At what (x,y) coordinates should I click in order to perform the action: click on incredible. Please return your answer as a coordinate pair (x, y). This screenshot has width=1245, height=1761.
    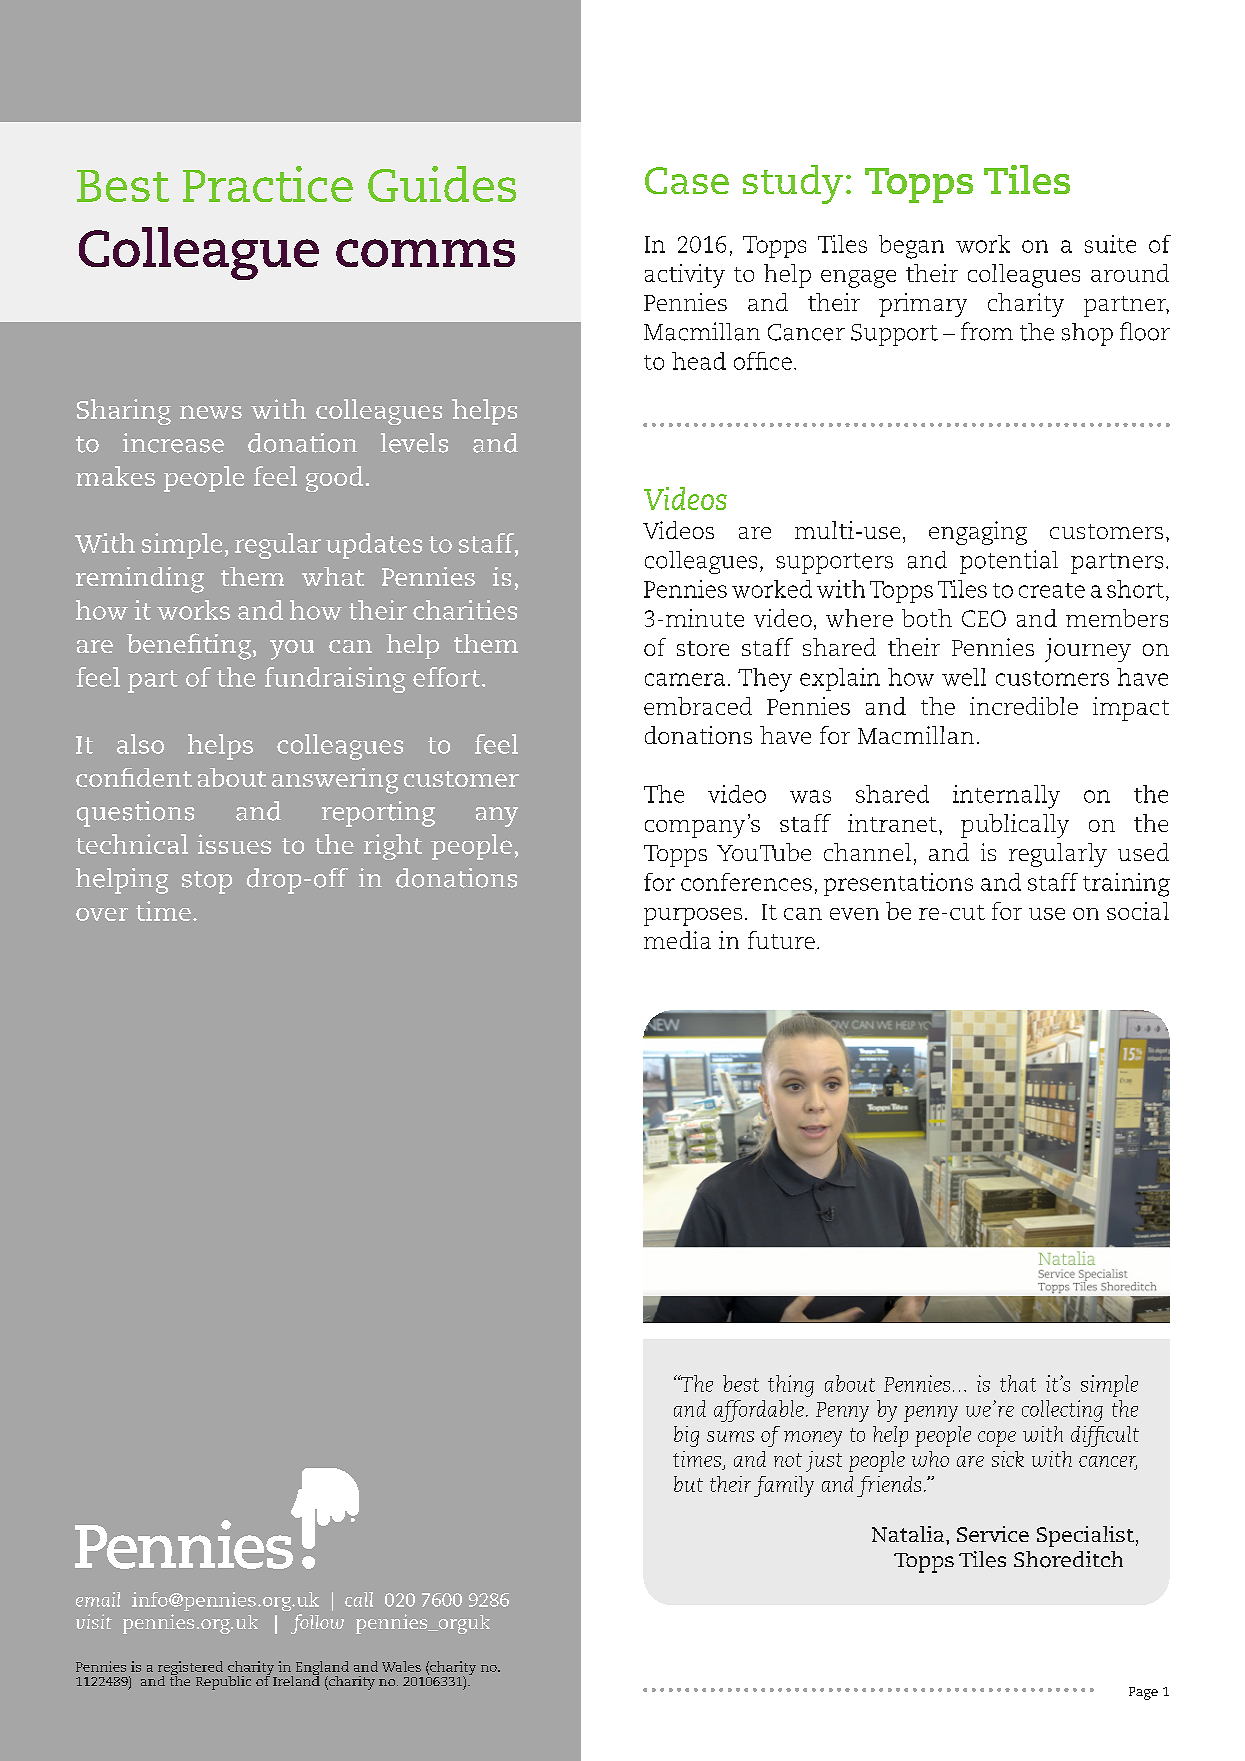
    Looking at the image, I should click on (1024, 706).
